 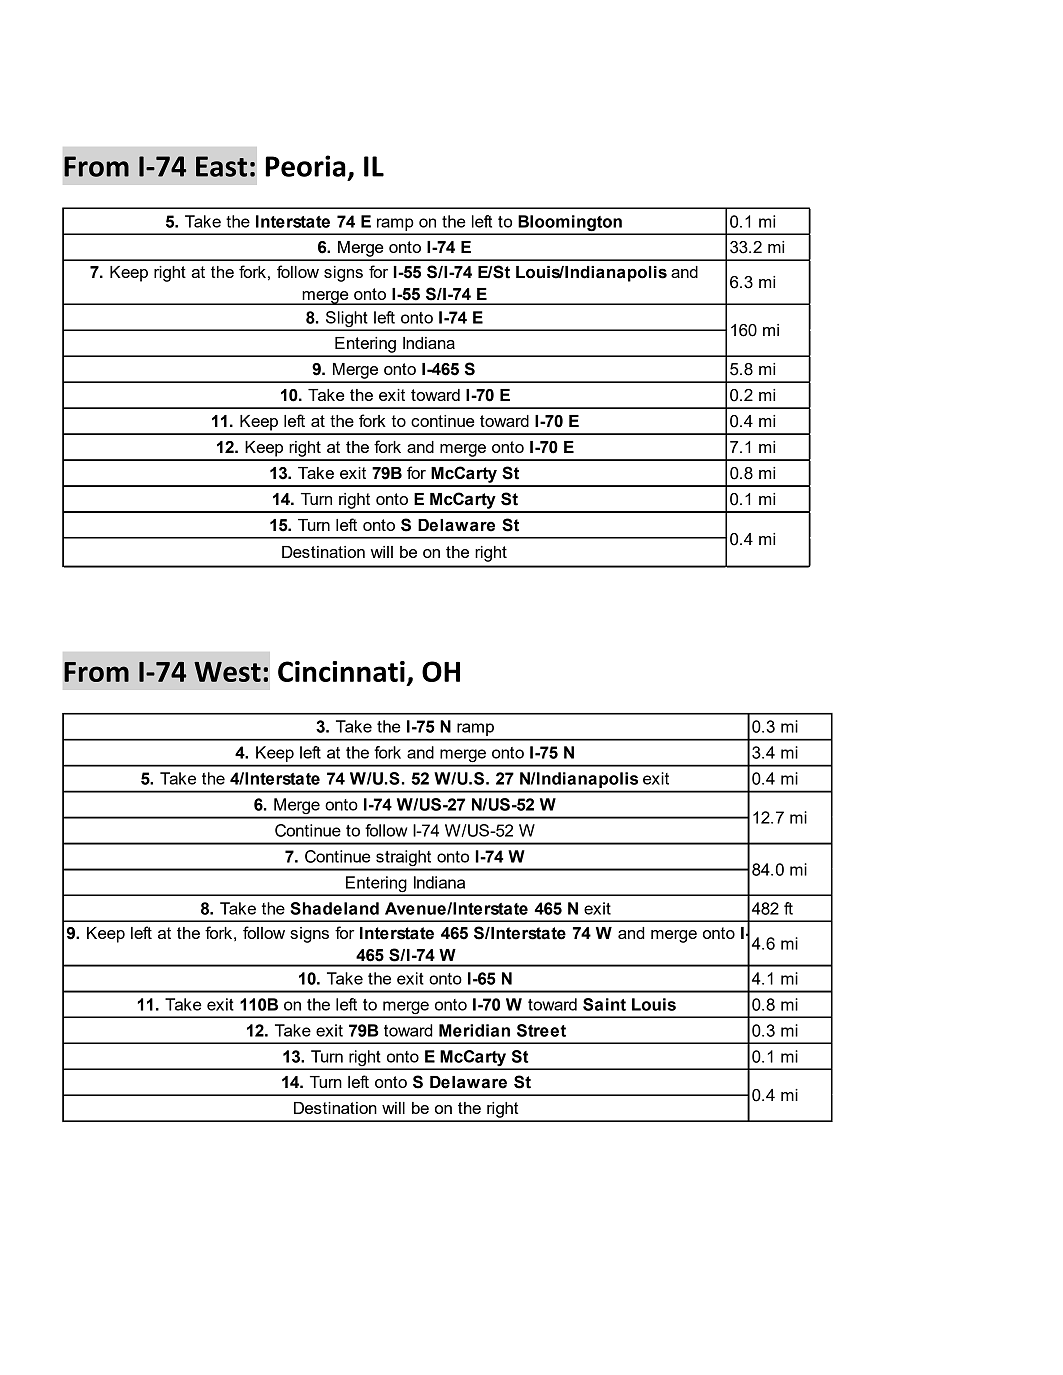 I want to click on West, so click(x=227, y=672).
